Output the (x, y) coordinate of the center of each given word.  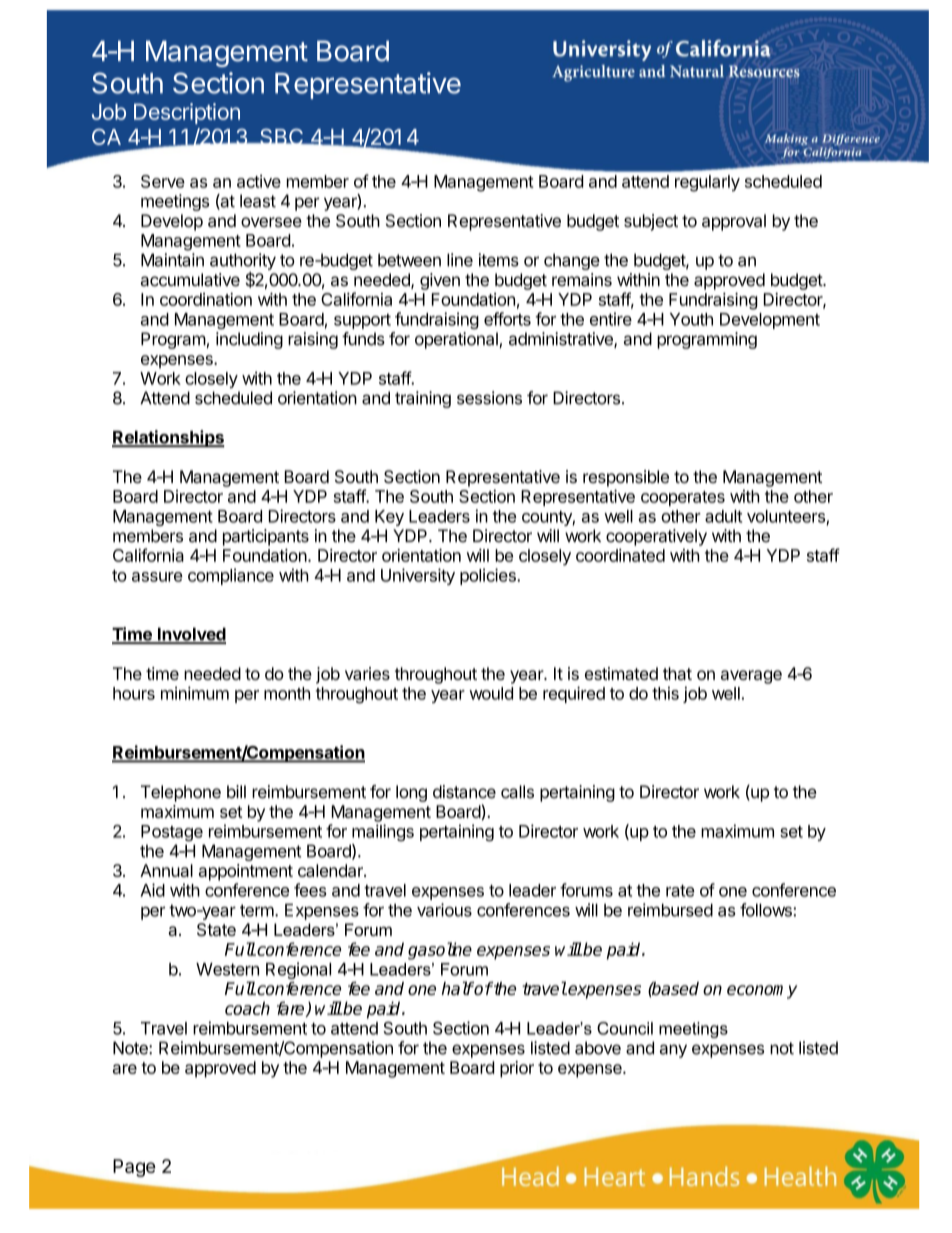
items (498, 260)
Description (187, 113)
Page (134, 1168)
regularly (707, 183)
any (673, 1051)
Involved (190, 635)
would (491, 693)
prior (517, 1069)
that (677, 673)
